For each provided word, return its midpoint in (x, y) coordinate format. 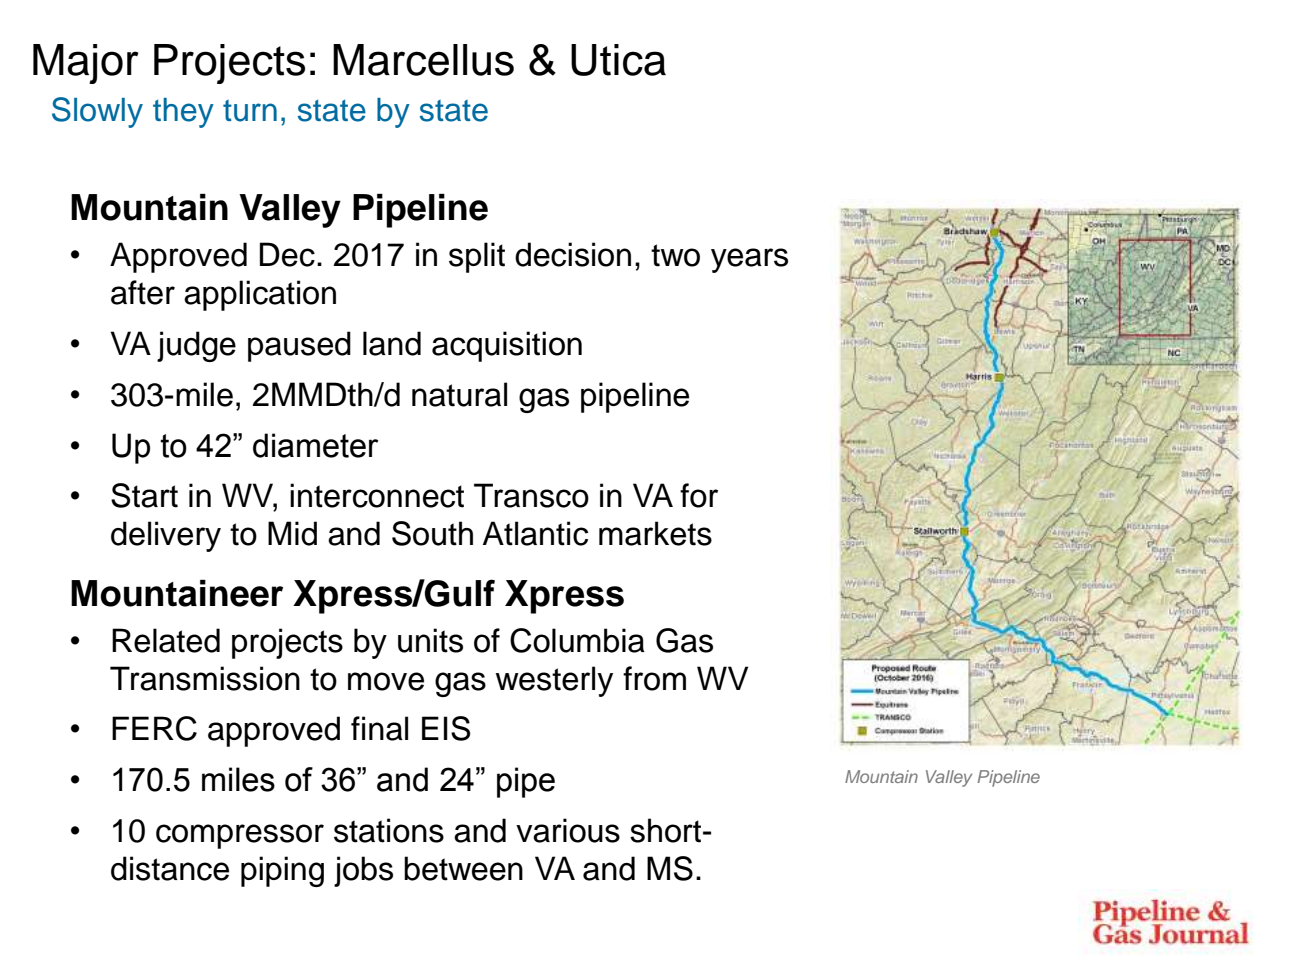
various (568, 830)
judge (196, 346)
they (183, 113)
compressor (240, 836)
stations (389, 830)
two (675, 255)
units (430, 640)
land (392, 343)
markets (655, 533)
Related (166, 640)
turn (250, 111)
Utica (618, 60)
